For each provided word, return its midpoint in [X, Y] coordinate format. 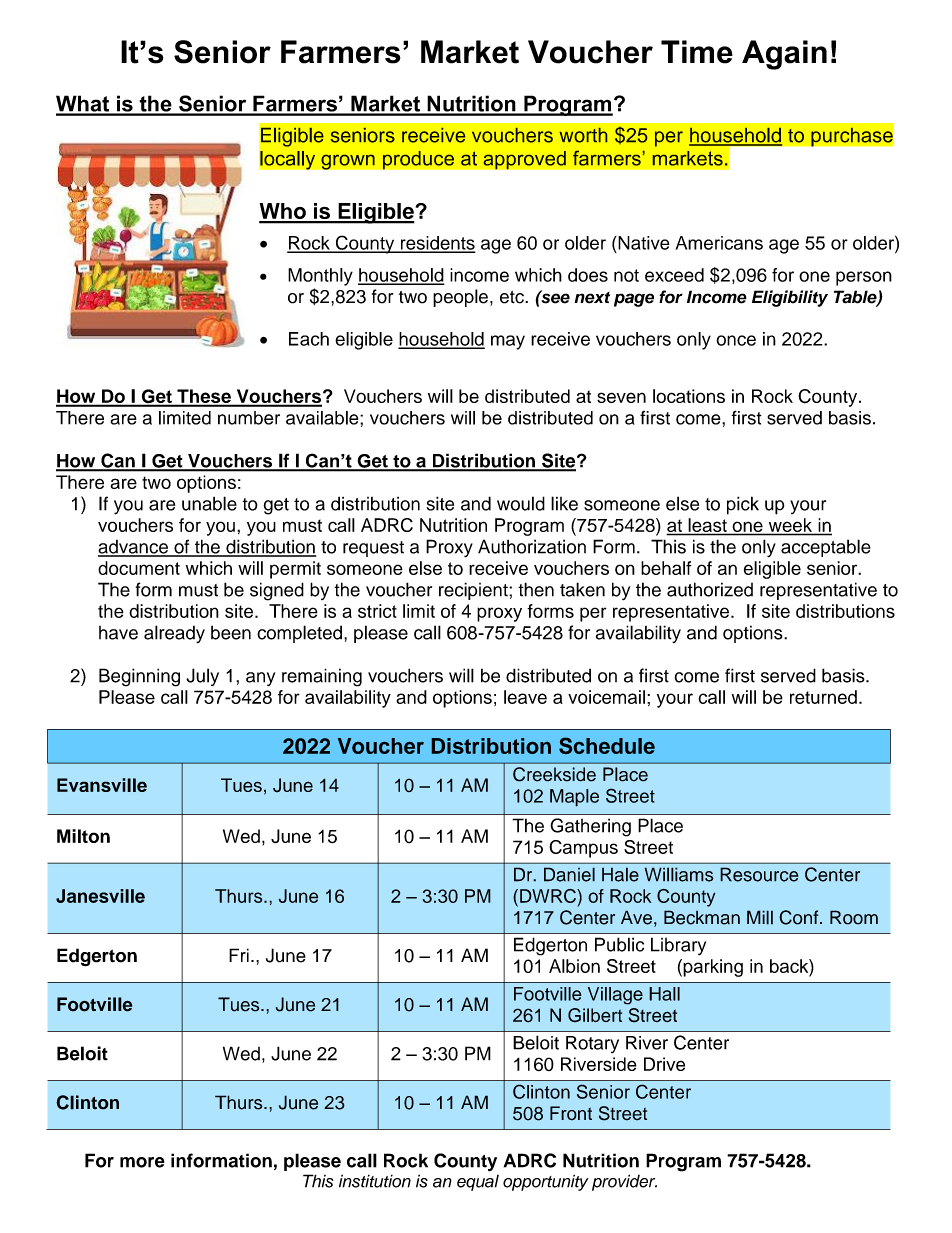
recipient [474, 591]
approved [524, 160]
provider [624, 1182]
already [174, 634]
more [142, 1162]
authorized [710, 589]
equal [478, 1183]
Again [784, 55]
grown [348, 162]
